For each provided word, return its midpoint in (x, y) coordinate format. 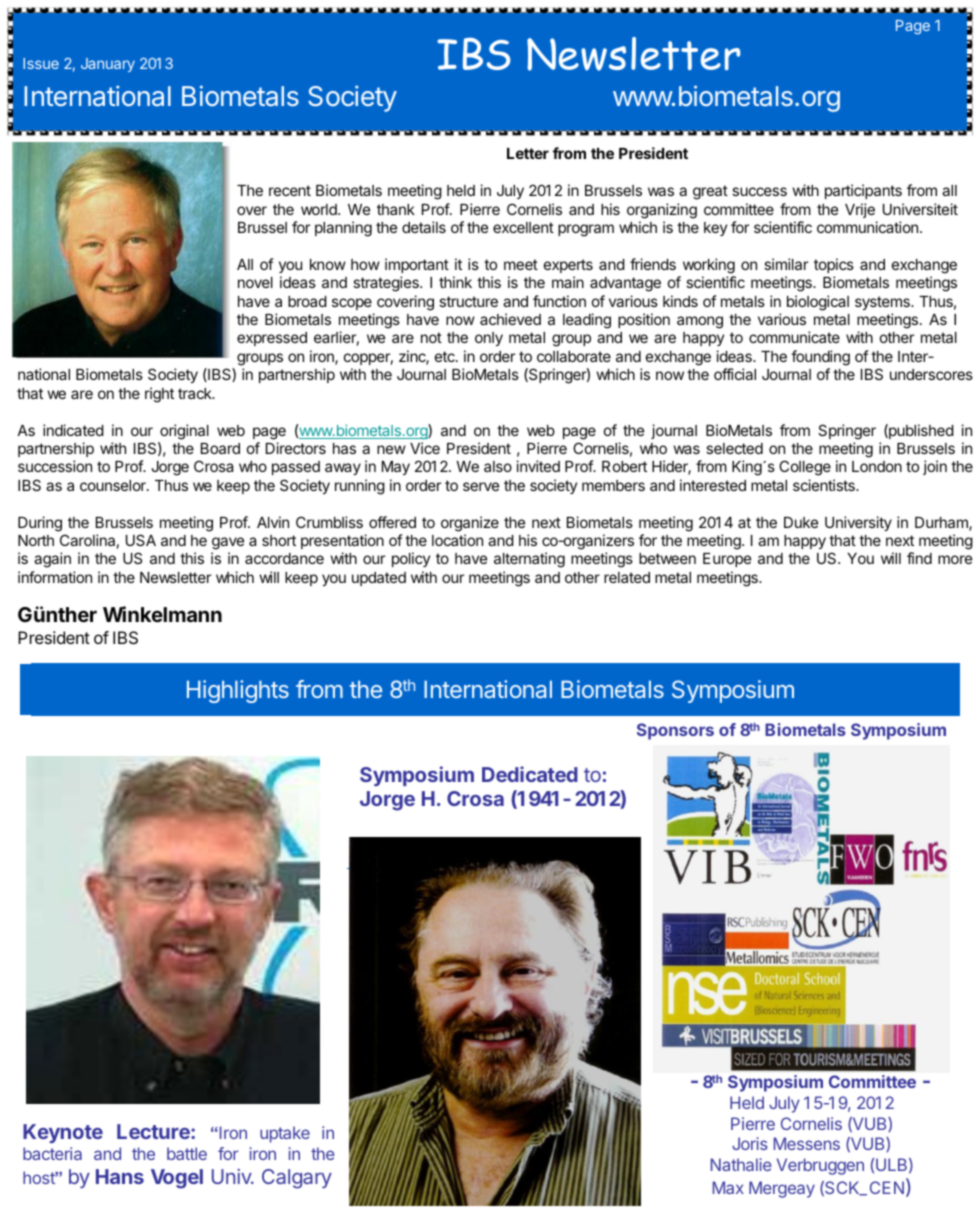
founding (820, 358)
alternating (529, 560)
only (489, 339)
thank (396, 209)
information (55, 577)
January (108, 65)
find (919, 558)
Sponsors (675, 731)
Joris (750, 1143)
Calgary (297, 1179)
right (159, 395)
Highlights (238, 691)
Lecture (154, 1131)
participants (863, 191)
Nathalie (741, 1164)
